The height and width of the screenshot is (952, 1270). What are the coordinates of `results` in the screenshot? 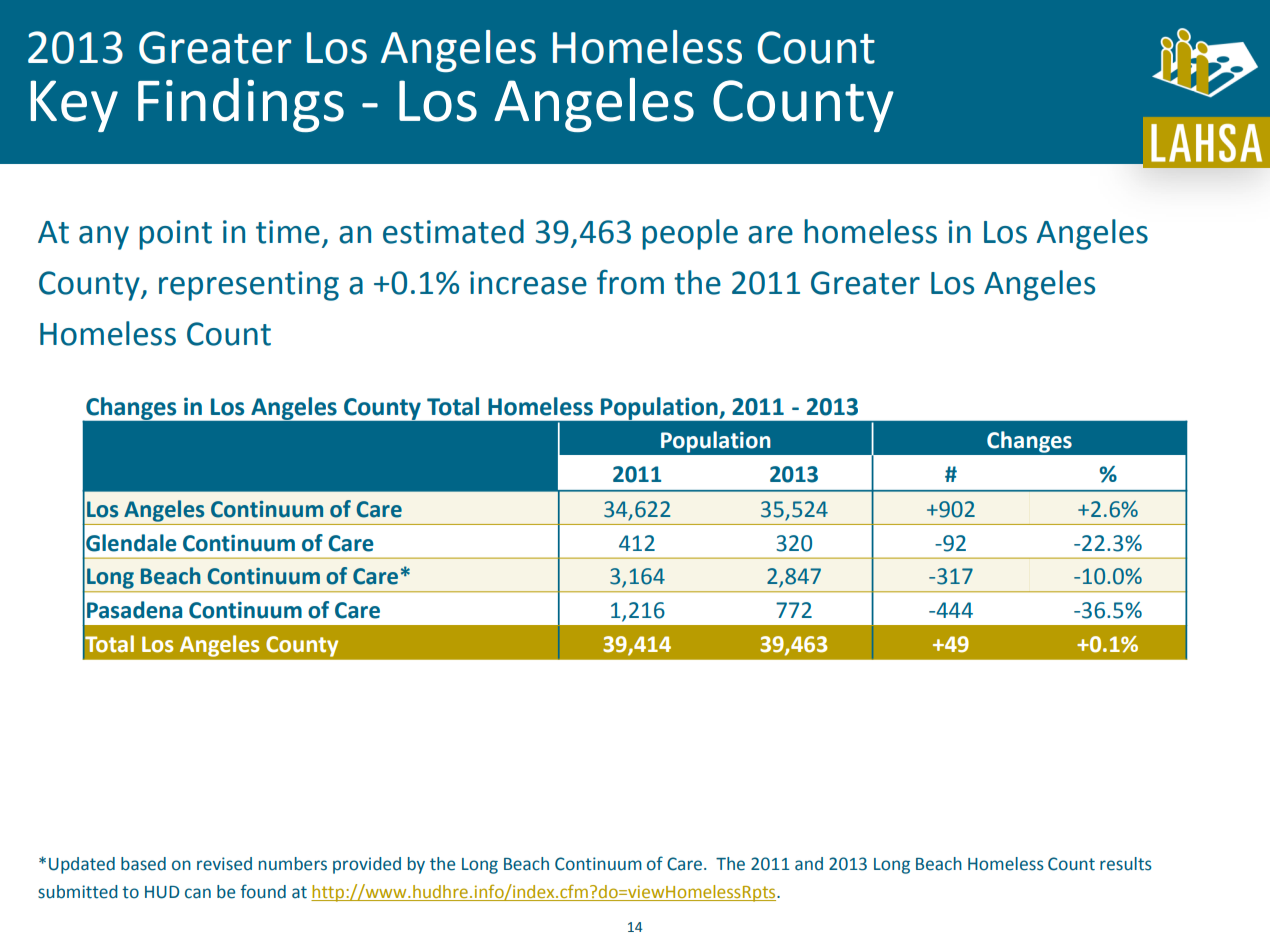 It's located at (1126, 864).
